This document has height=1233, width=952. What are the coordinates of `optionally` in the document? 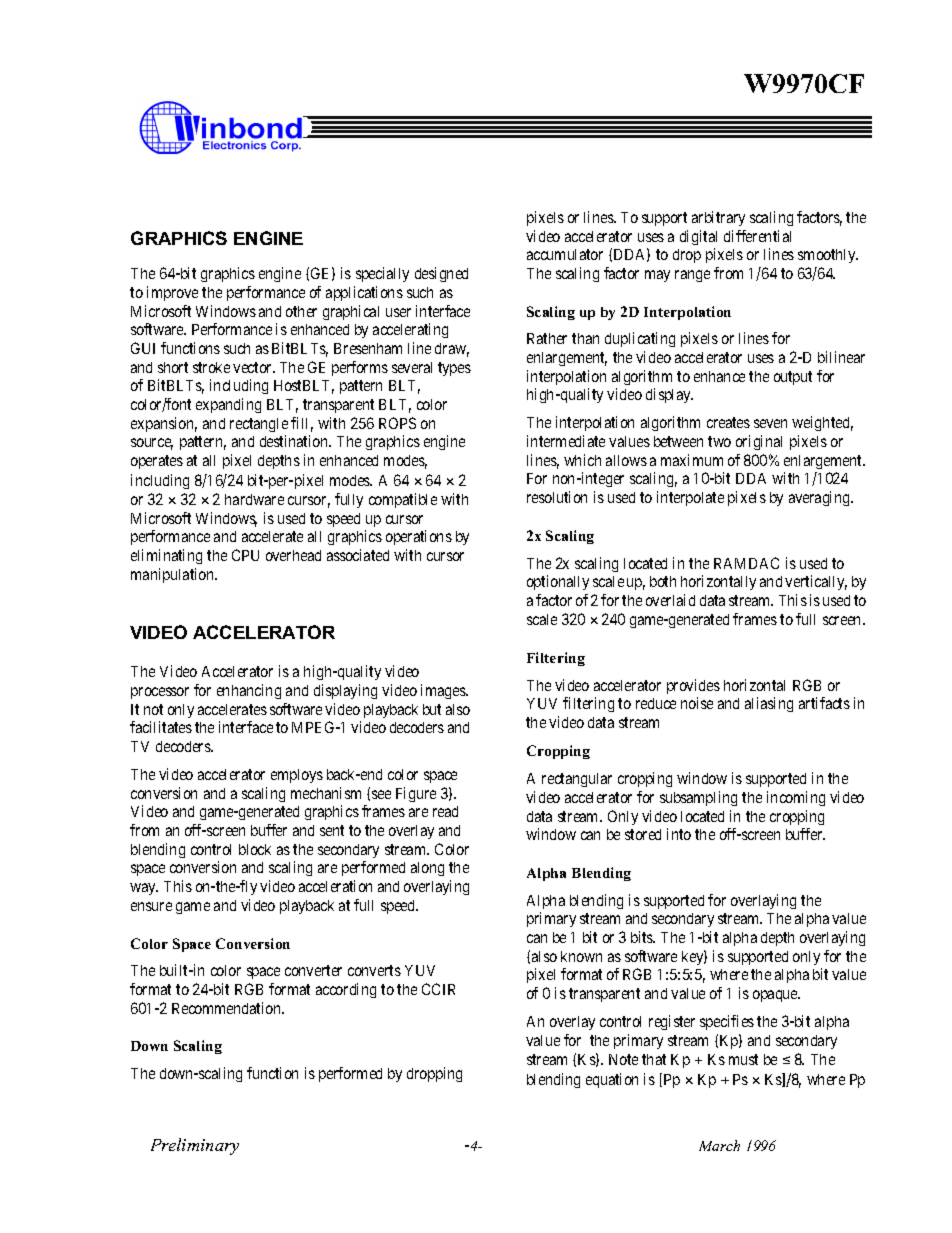 It's located at (558, 582).
